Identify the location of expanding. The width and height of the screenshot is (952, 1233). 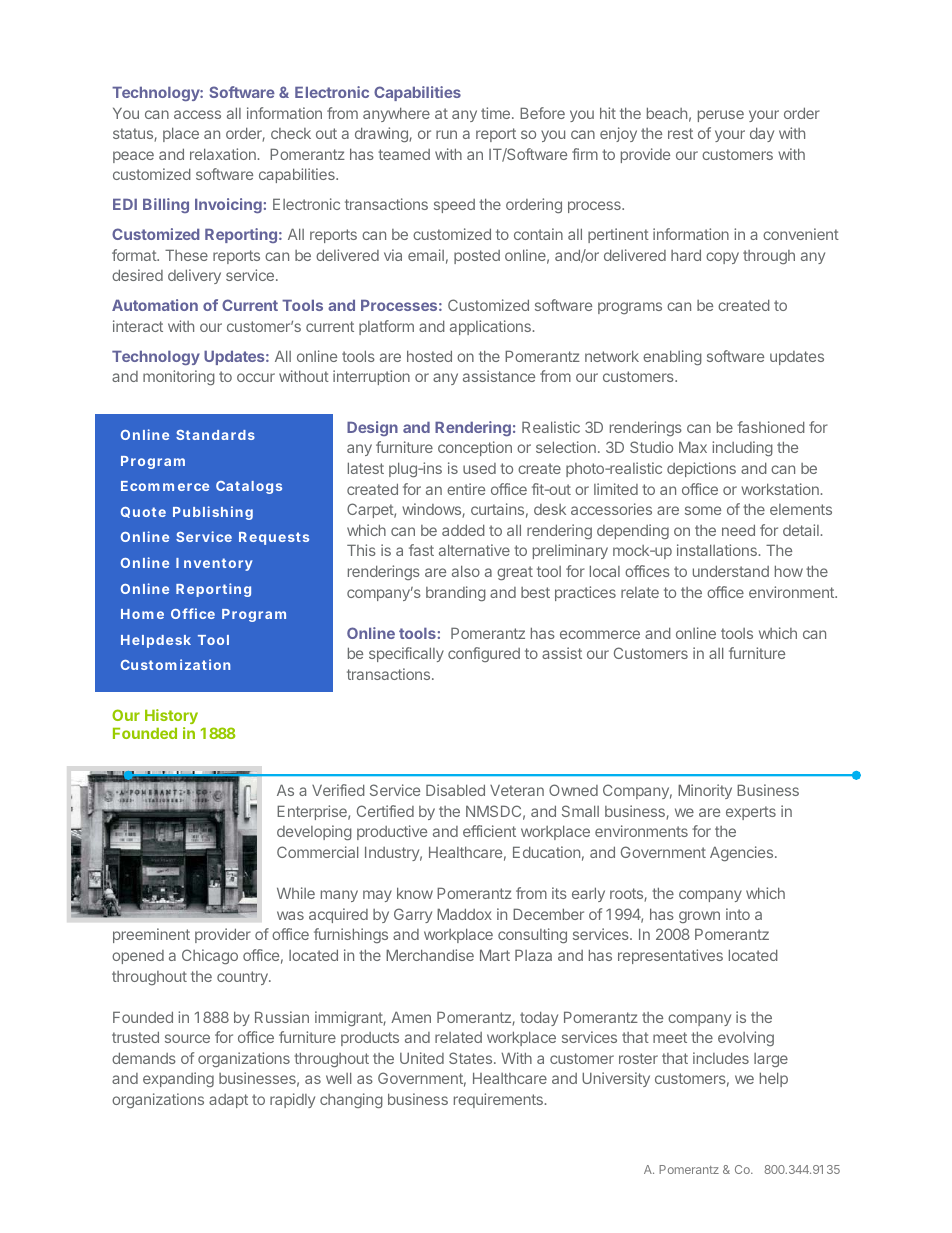
(178, 1079).
